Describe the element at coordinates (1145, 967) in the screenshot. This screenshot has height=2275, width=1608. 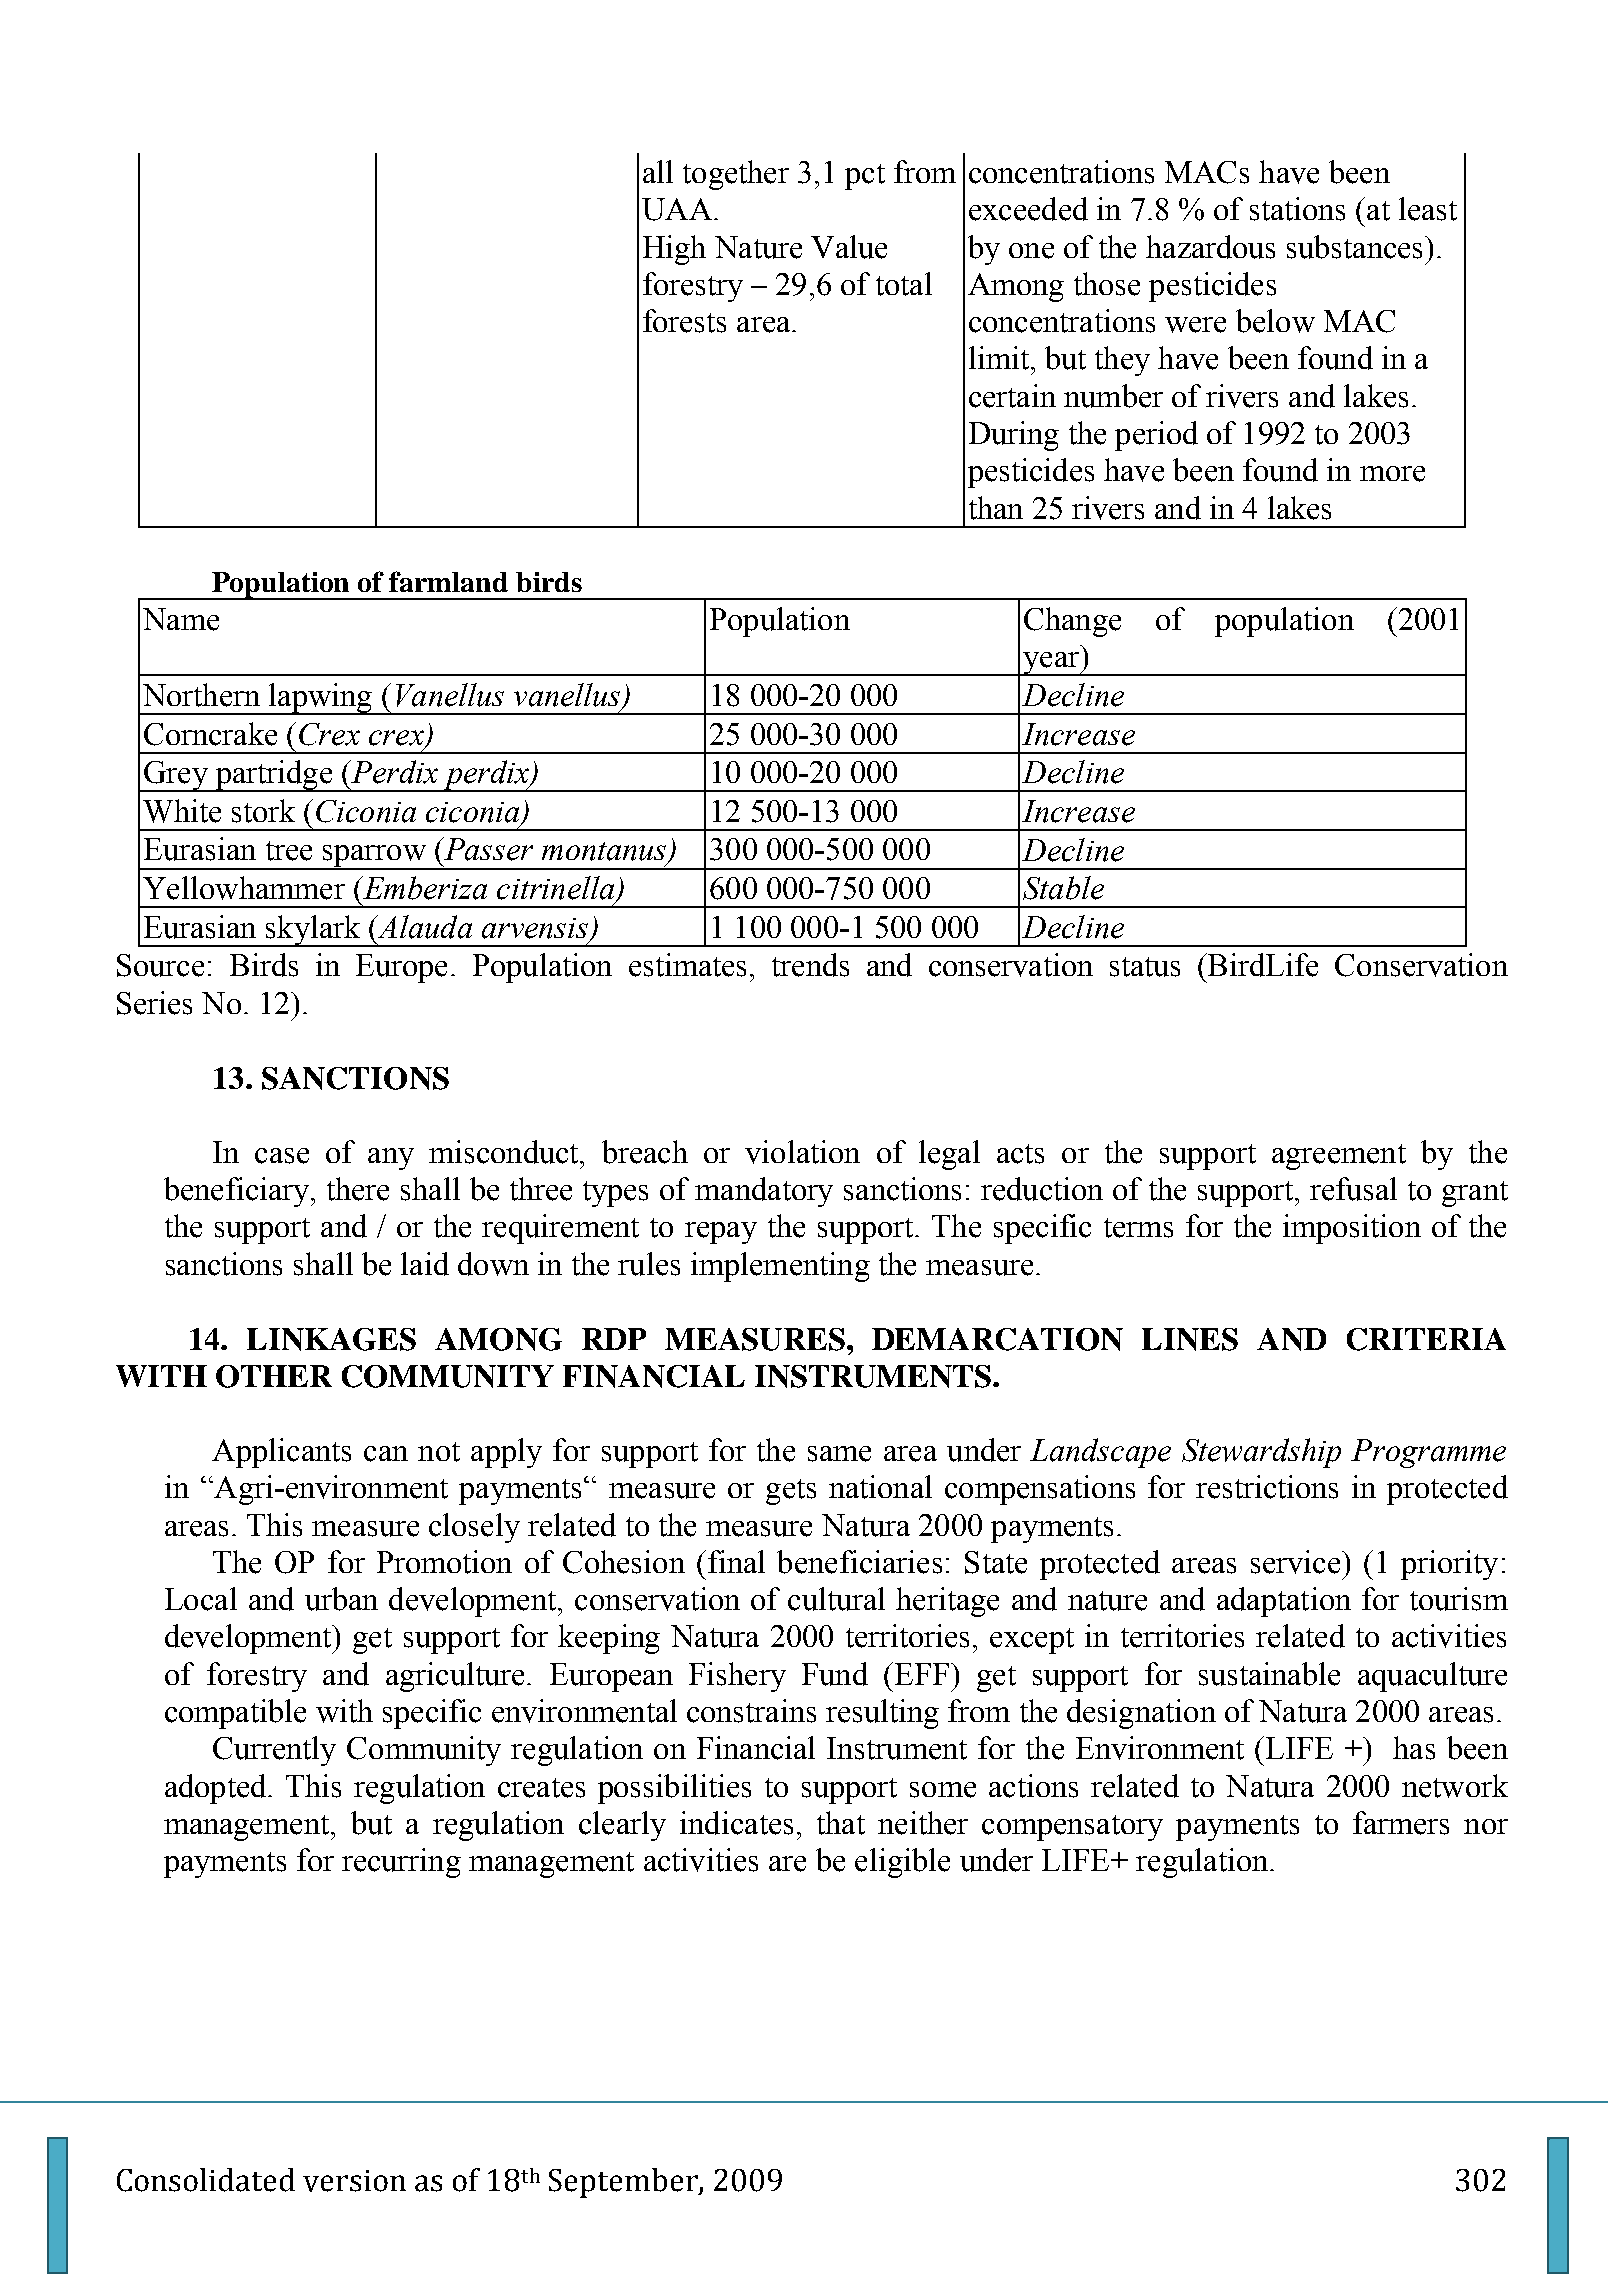
I see `status` at that location.
